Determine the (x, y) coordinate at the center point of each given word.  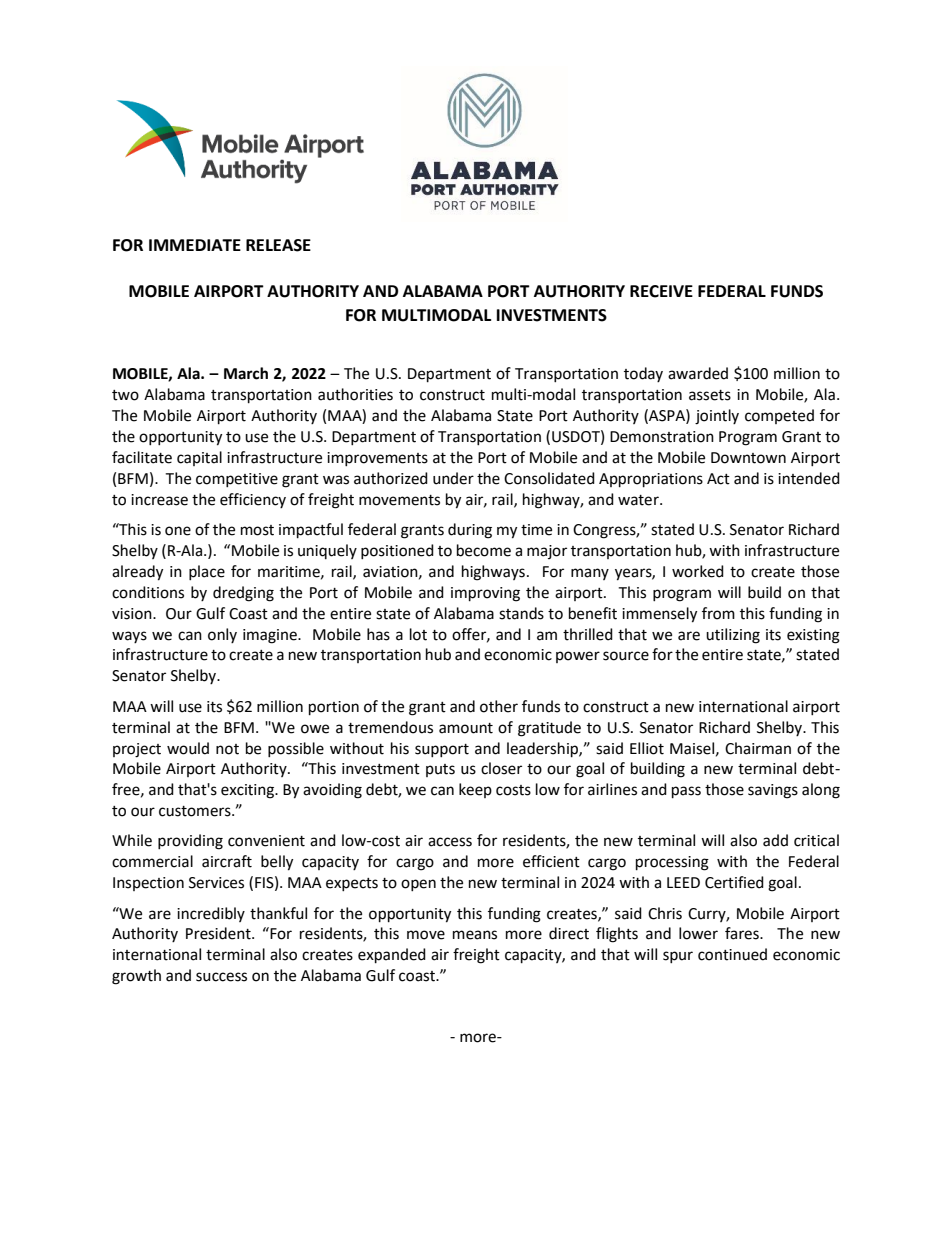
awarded (698, 373)
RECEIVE (661, 291)
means (475, 935)
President (219, 933)
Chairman (758, 748)
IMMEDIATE (195, 245)
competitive (237, 480)
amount (466, 728)
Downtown (748, 458)
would (188, 748)
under (453, 478)
